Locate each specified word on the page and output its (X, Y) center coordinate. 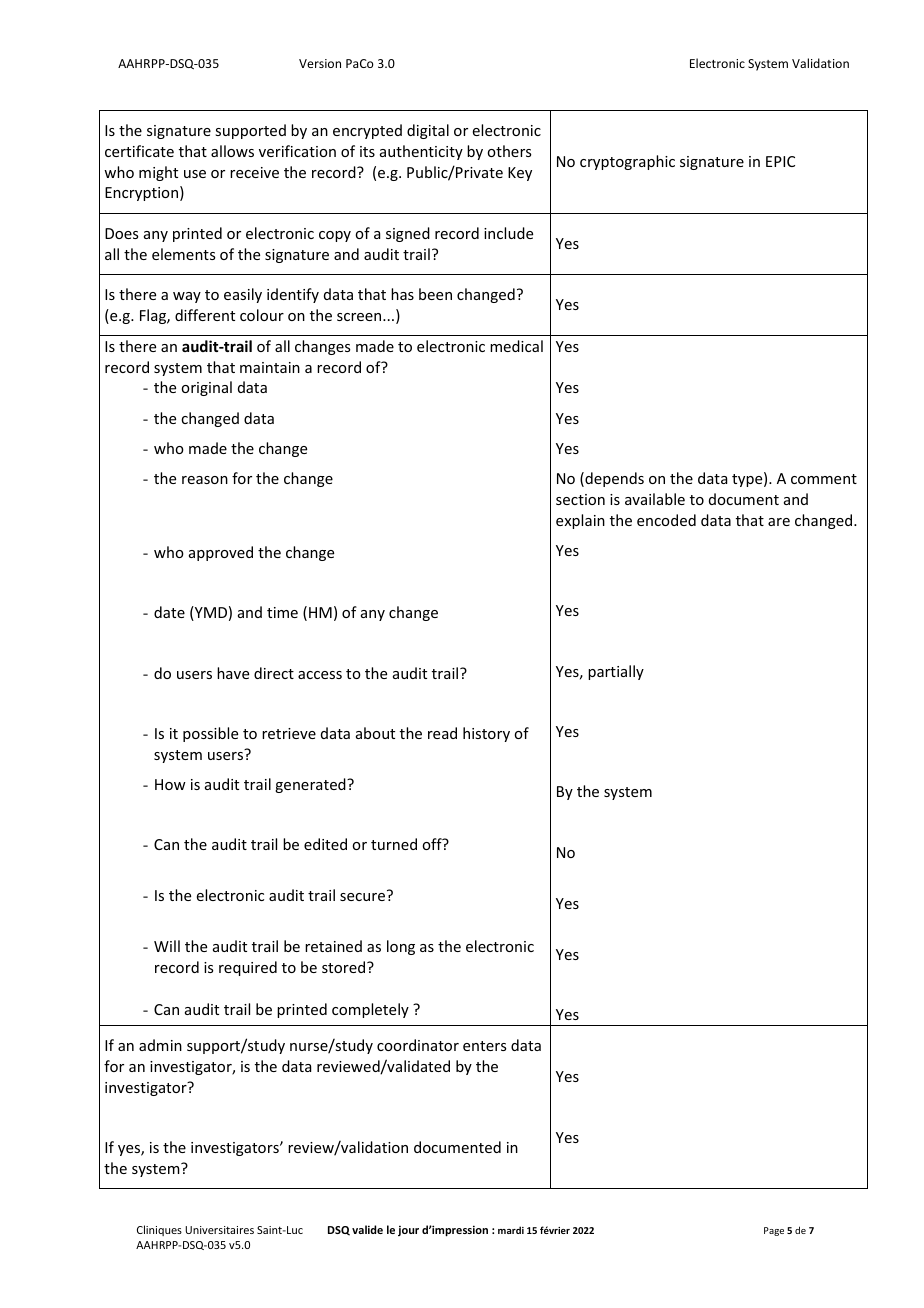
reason (205, 480)
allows (232, 151)
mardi (511, 1230)
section (580, 499)
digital (428, 131)
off (433, 844)
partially (616, 672)
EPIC (780, 161)
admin (160, 1045)
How (170, 784)
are (779, 522)
